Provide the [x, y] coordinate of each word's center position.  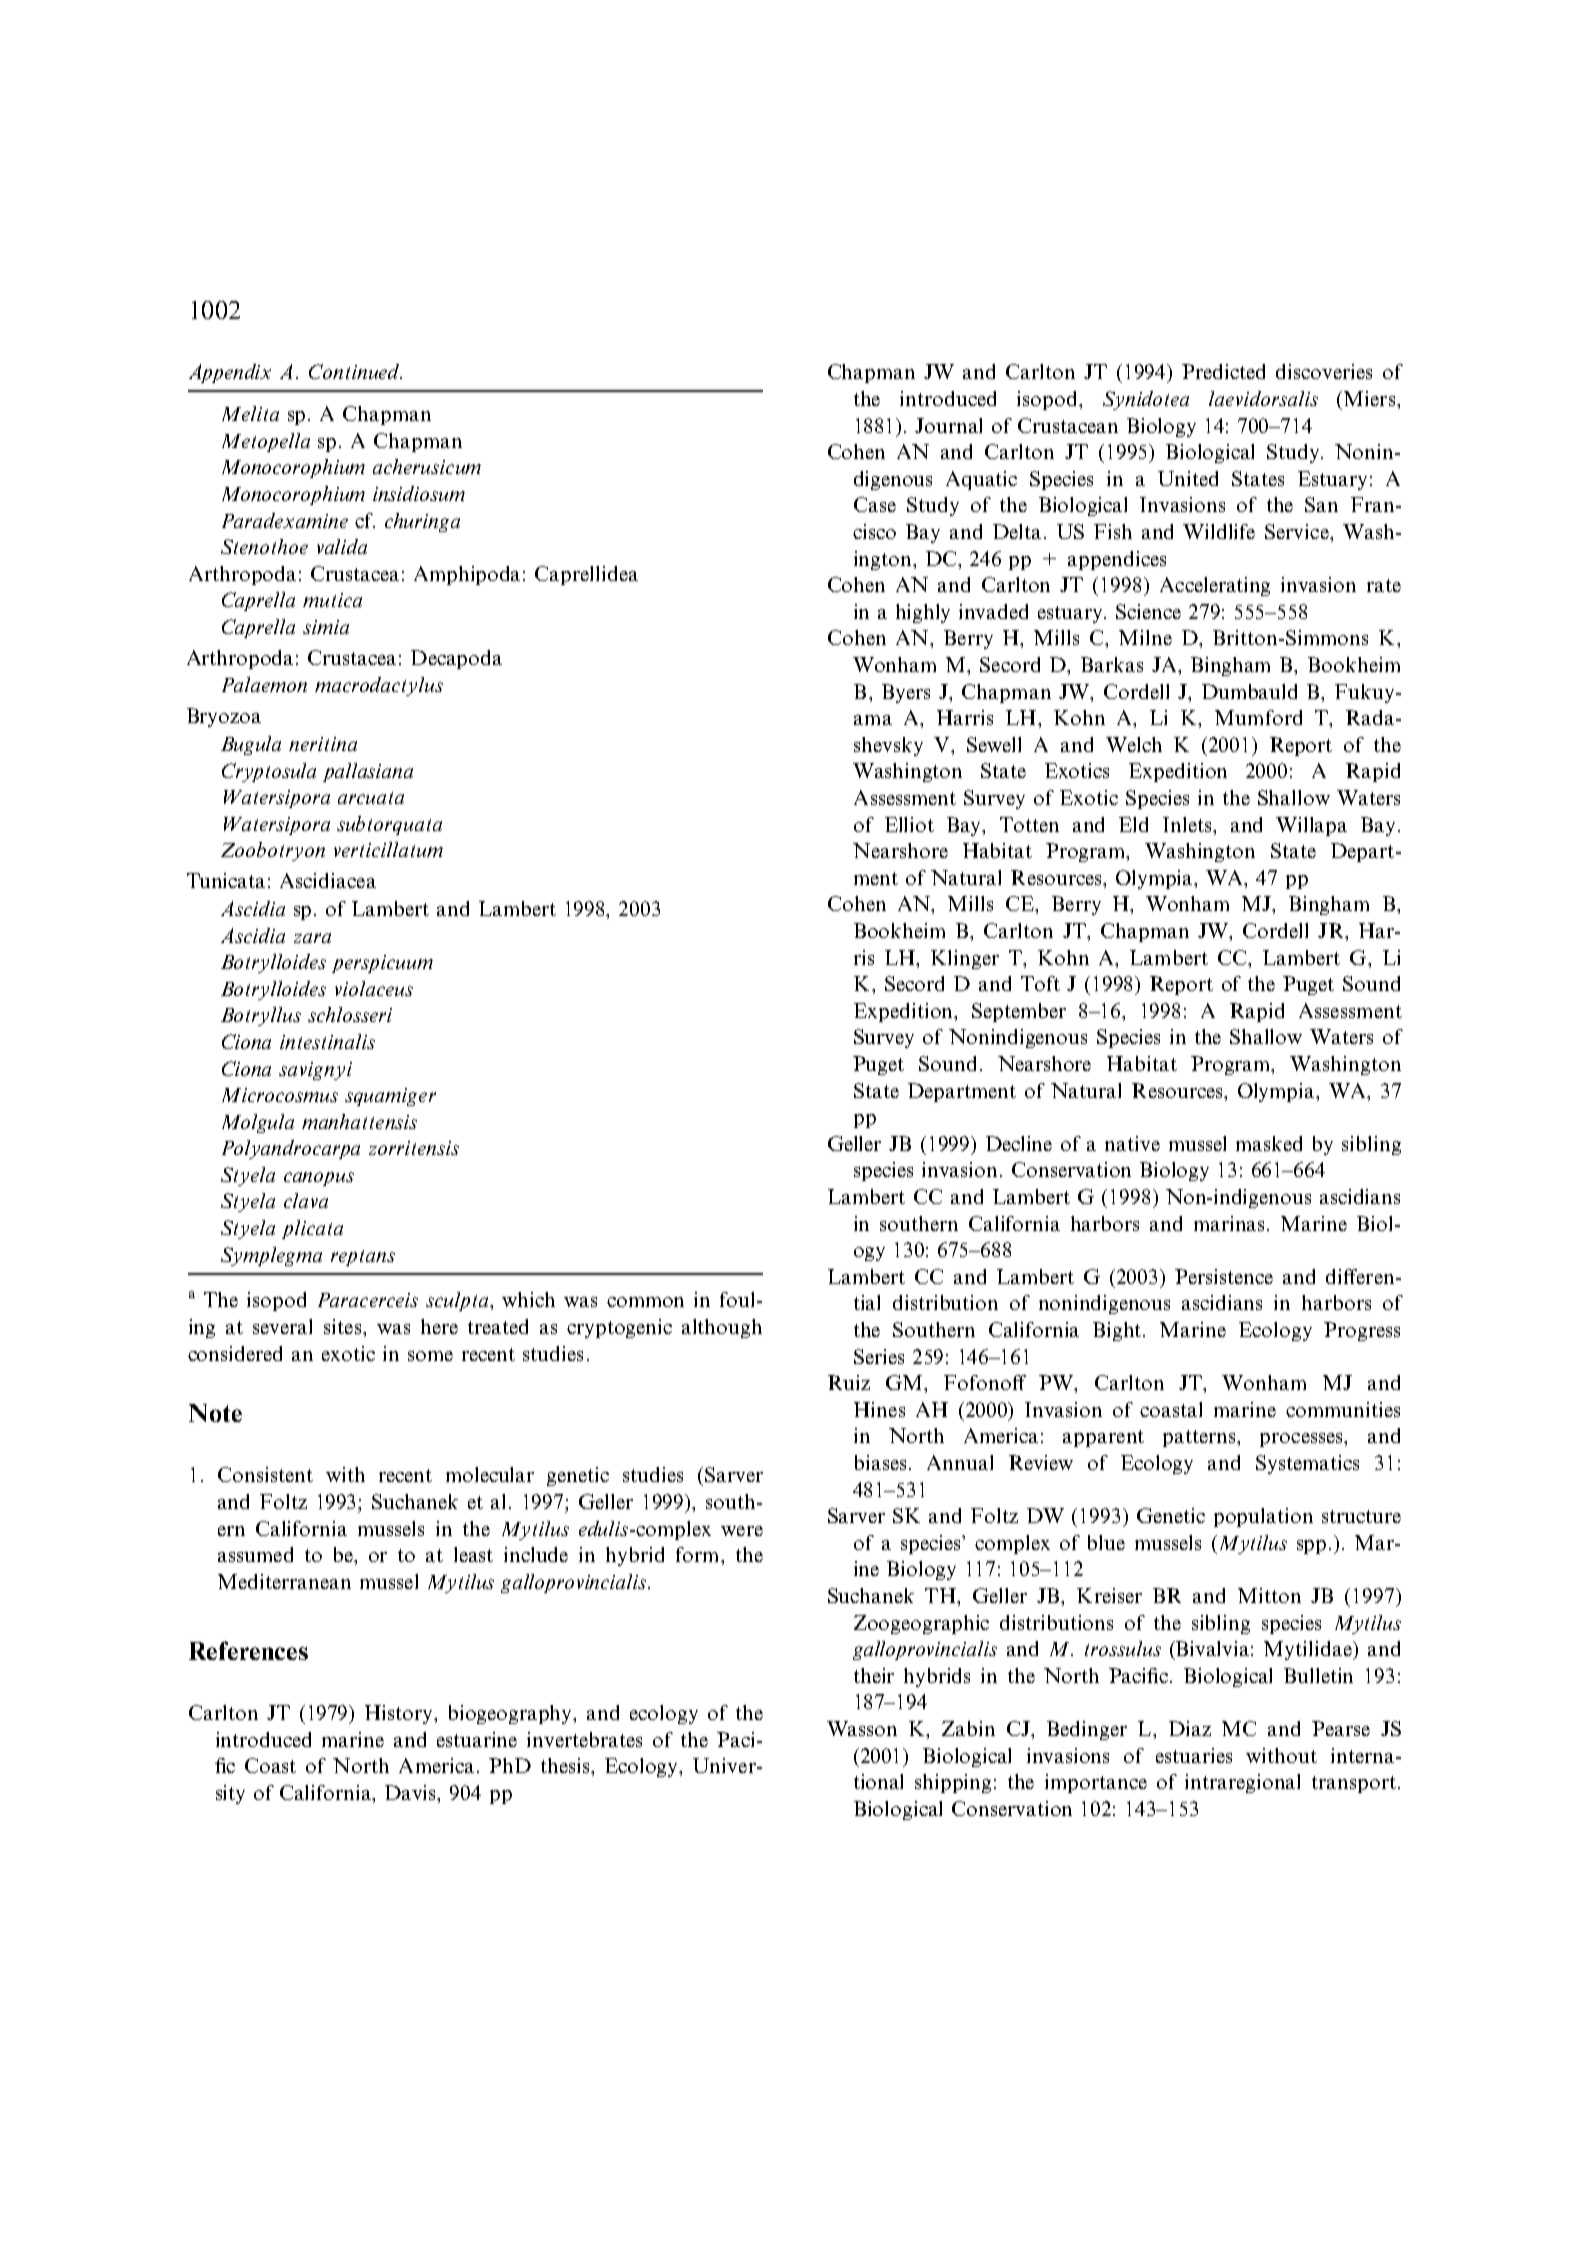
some [430, 1356]
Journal [948, 425]
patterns [1200, 1438]
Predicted [1223, 371]
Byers [906, 693]
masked [1269, 1143]
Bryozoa [224, 717]
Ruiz [849, 1382]
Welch [1134, 744]
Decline [1019, 1143]
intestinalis [327, 1041]
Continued [355, 371]
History [400, 1714]
